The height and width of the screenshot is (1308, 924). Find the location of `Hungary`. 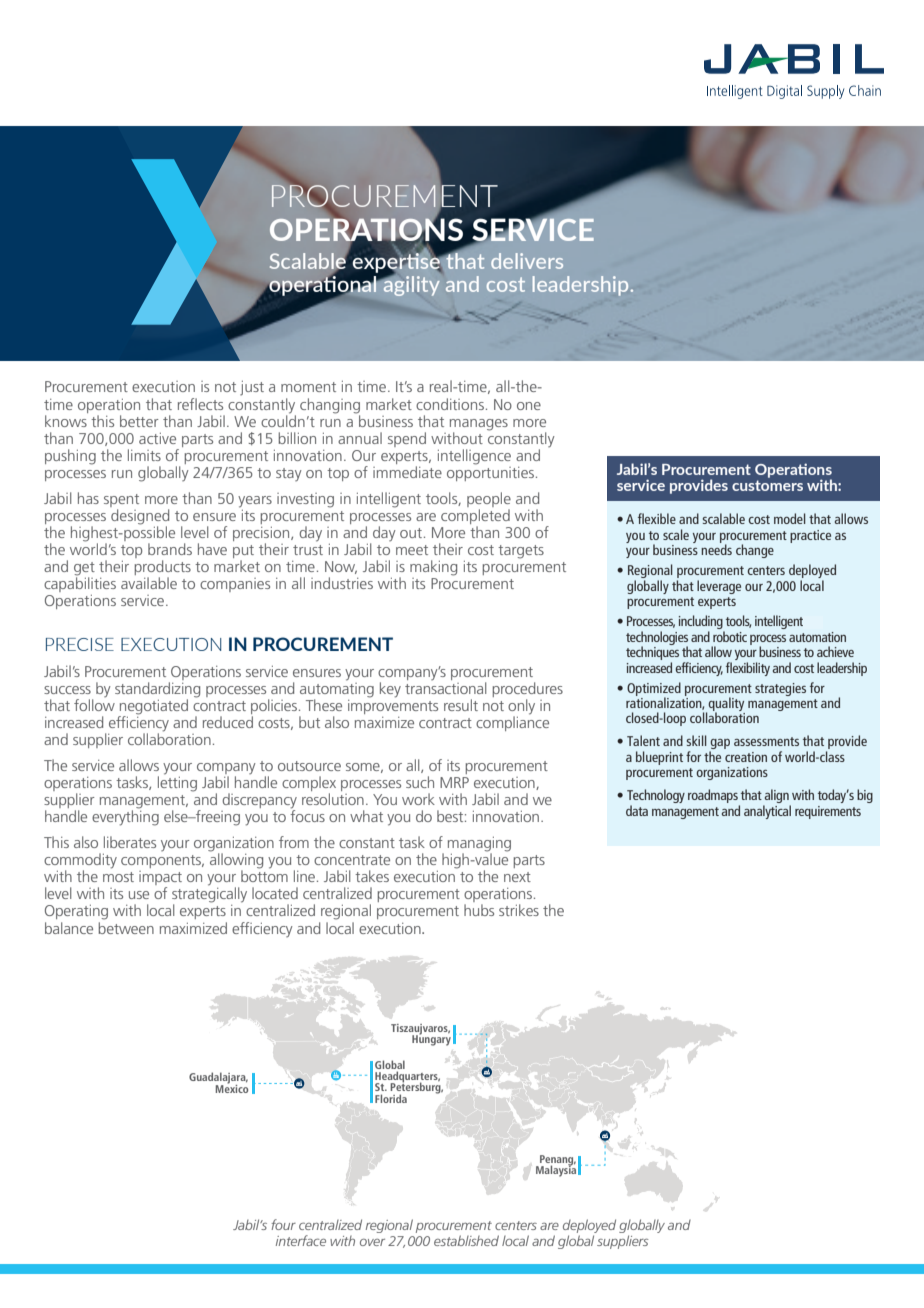

Hungary is located at coordinates (431, 1039).
